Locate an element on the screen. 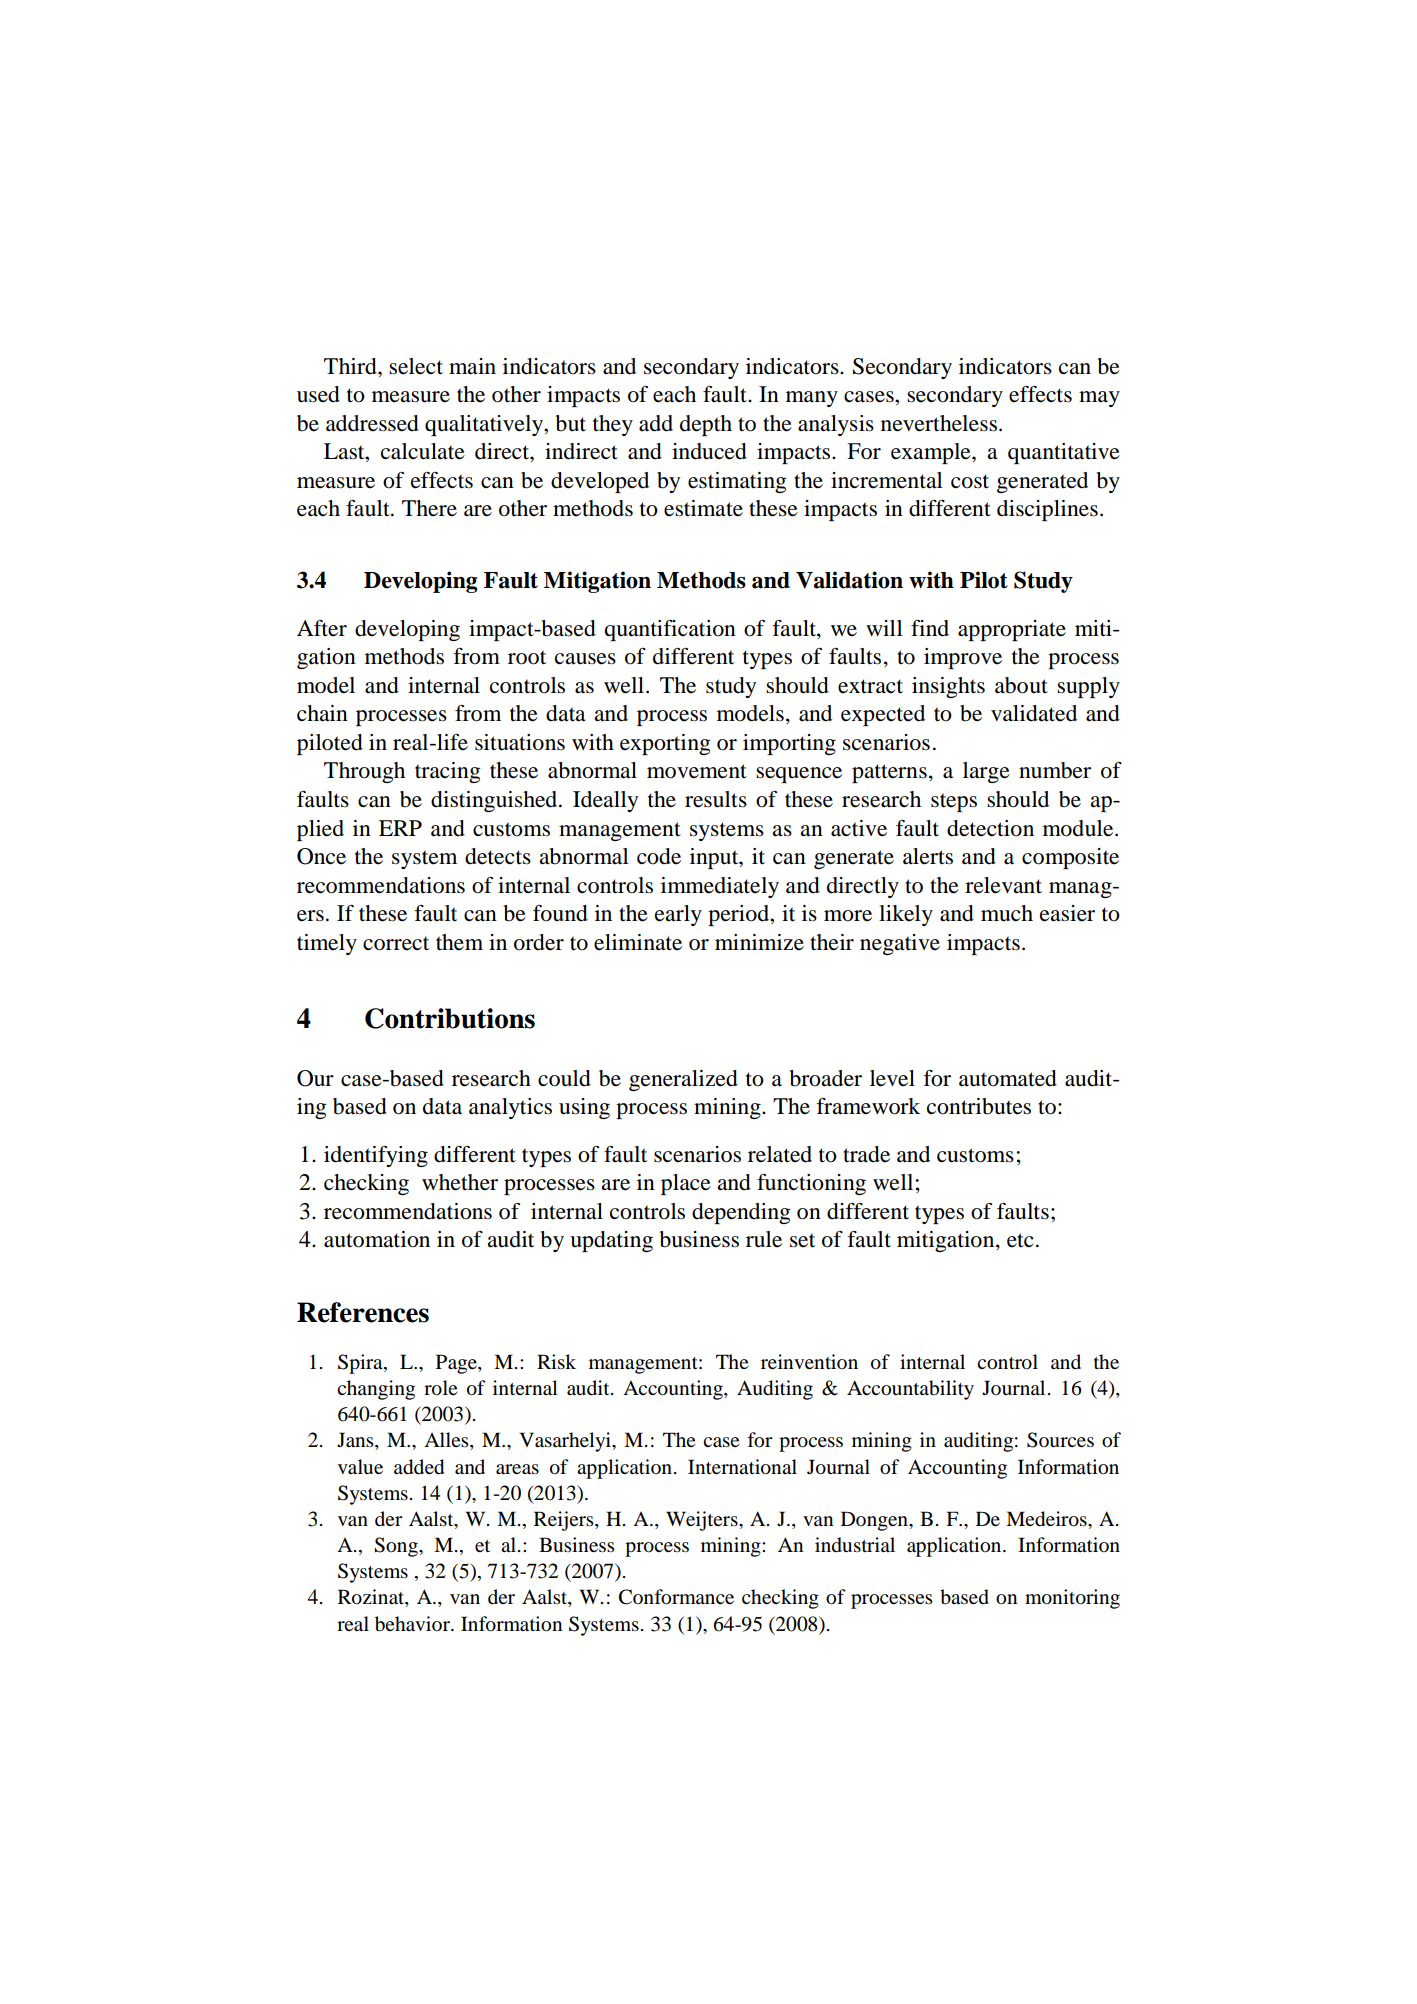 Image resolution: width=1417 pixels, height=2004 pixels. Conformance is located at coordinates (676, 1597).
